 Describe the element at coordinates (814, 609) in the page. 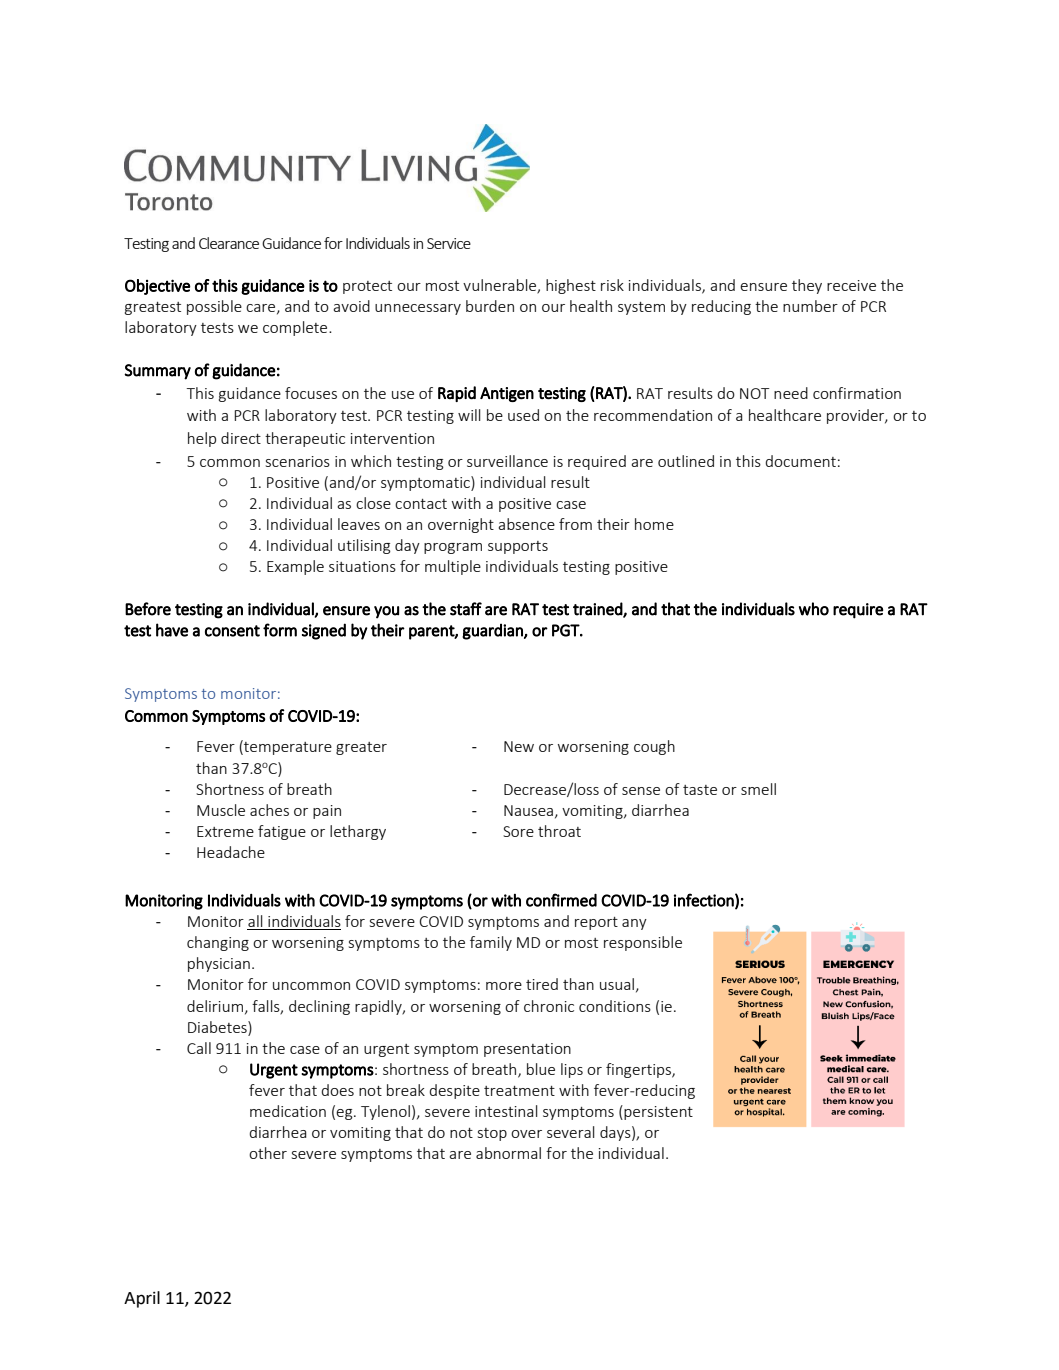

I see `who` at that location.
